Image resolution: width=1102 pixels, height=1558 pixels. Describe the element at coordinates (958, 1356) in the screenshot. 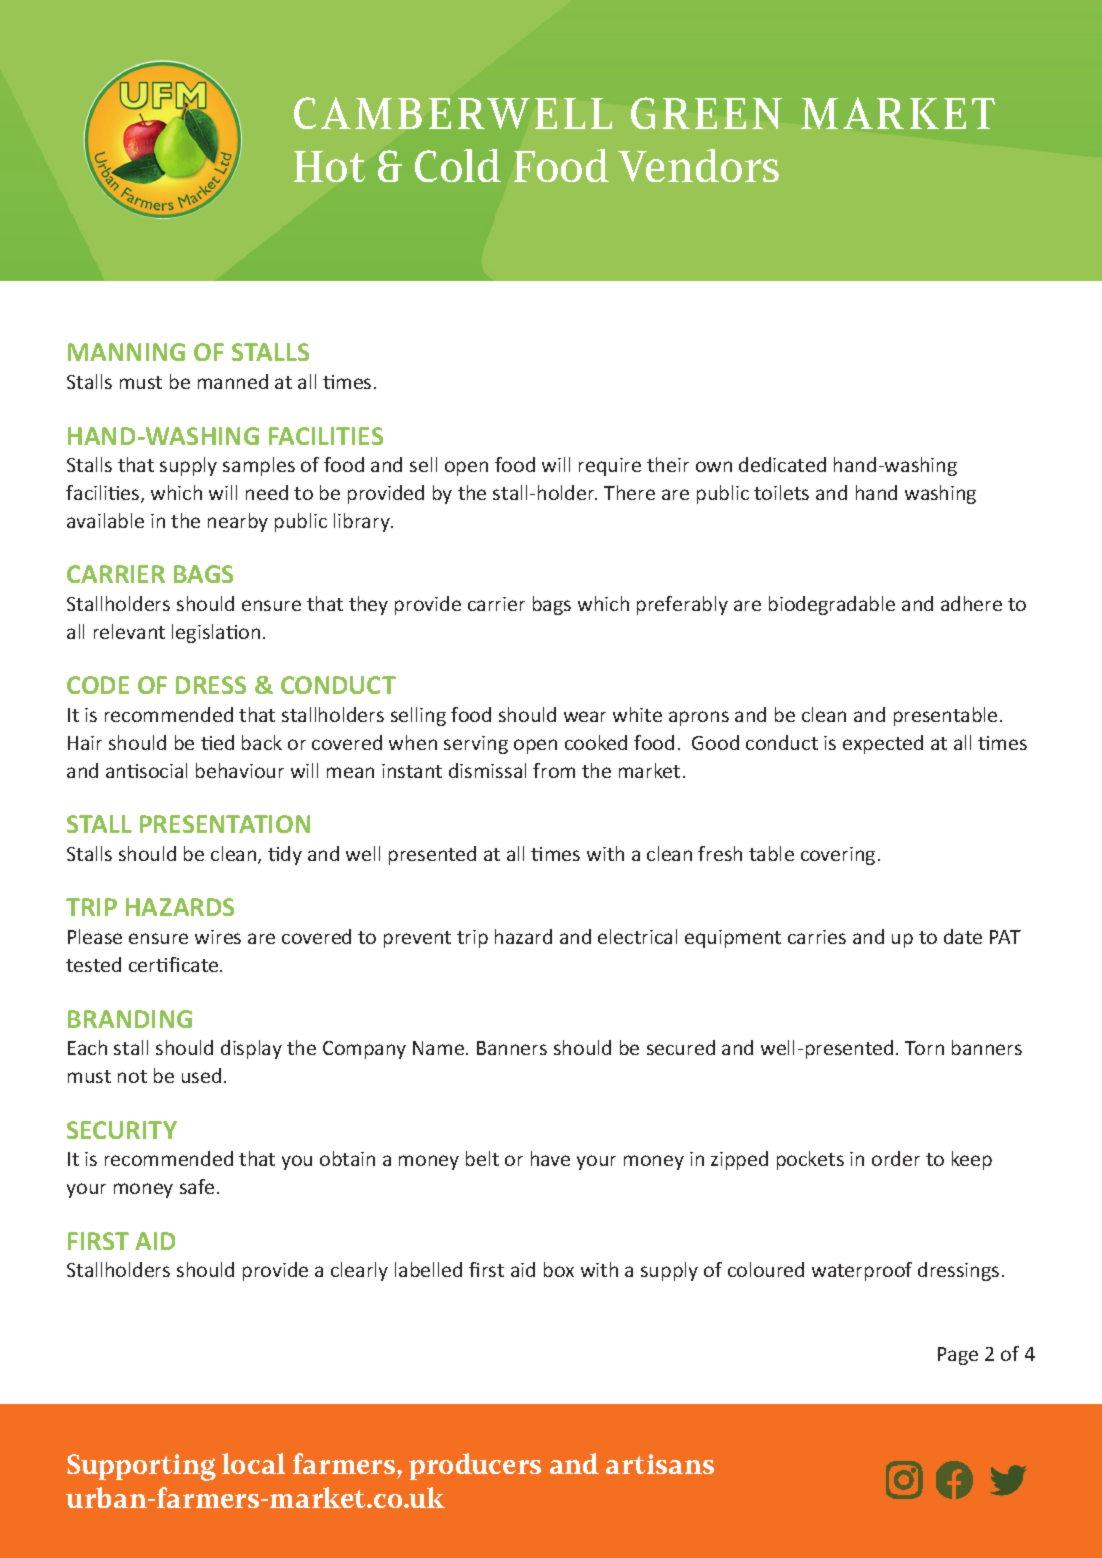

I see `Page` at that location.
